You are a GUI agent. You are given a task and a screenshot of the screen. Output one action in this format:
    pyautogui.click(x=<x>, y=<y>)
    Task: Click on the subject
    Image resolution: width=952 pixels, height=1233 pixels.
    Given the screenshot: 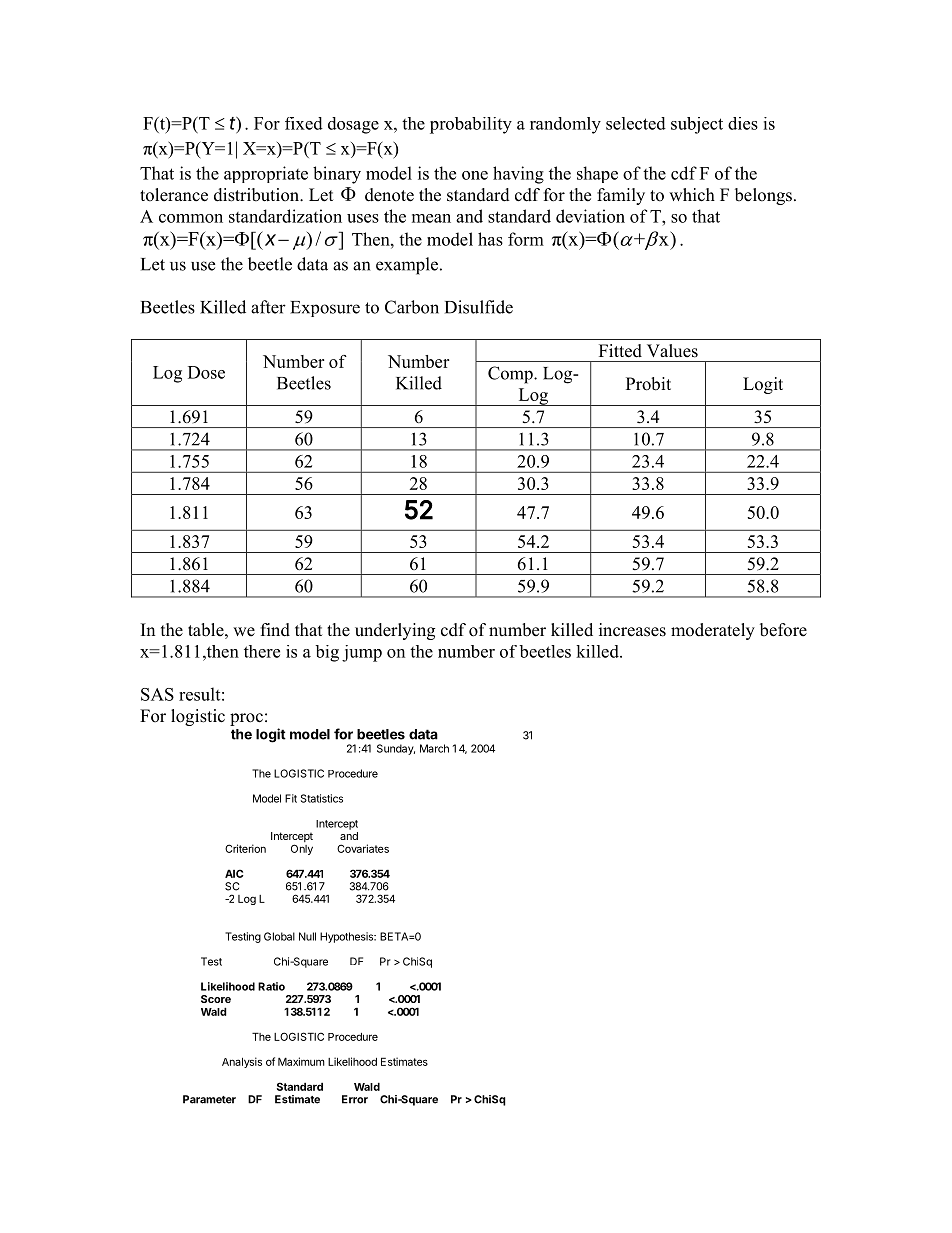 What is the action you would take?
    pyautogui.click(x=697, y=125)
